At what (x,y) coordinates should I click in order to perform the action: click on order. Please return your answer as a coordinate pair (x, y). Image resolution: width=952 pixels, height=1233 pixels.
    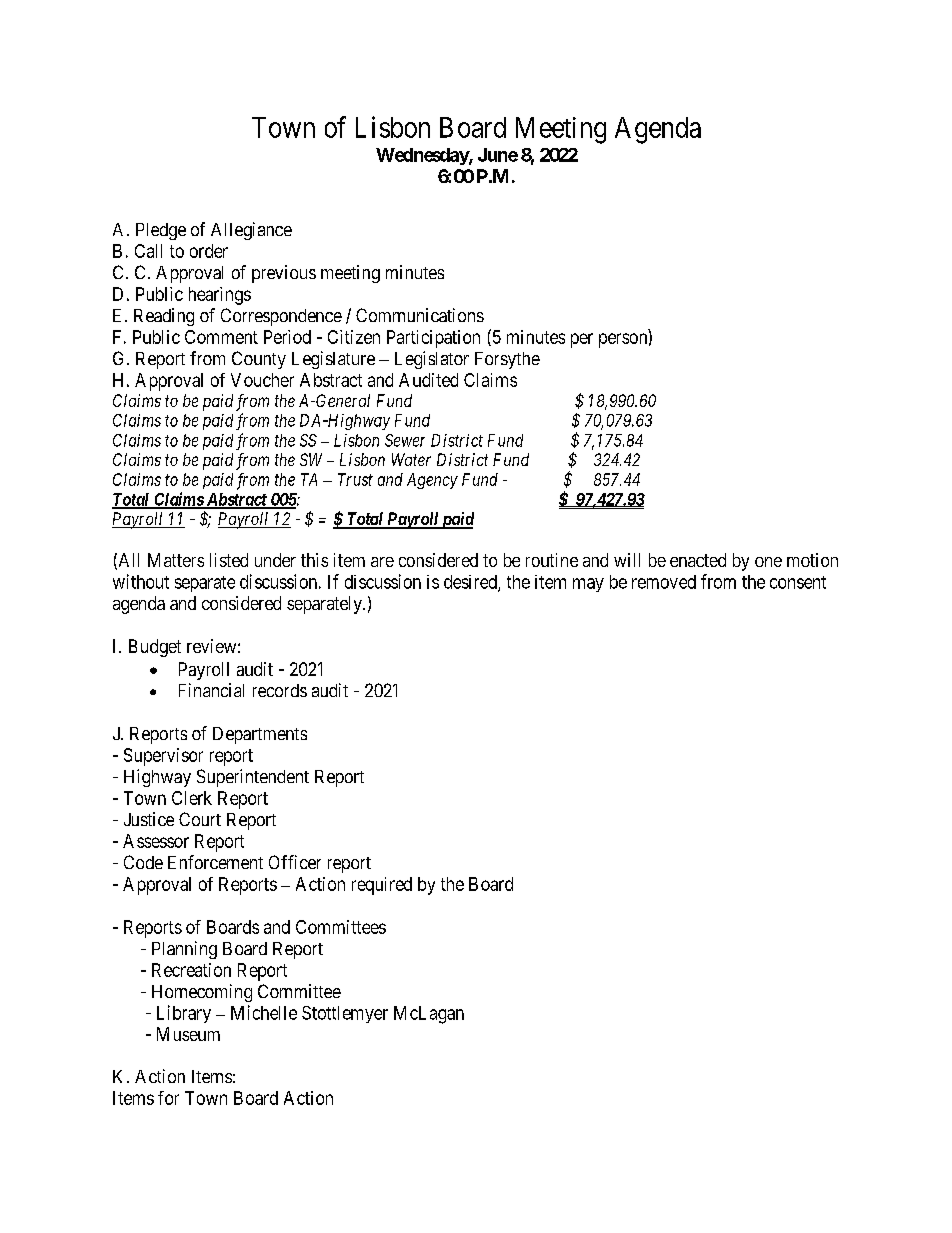
    Looking at the image, I should click on (209, 251).
